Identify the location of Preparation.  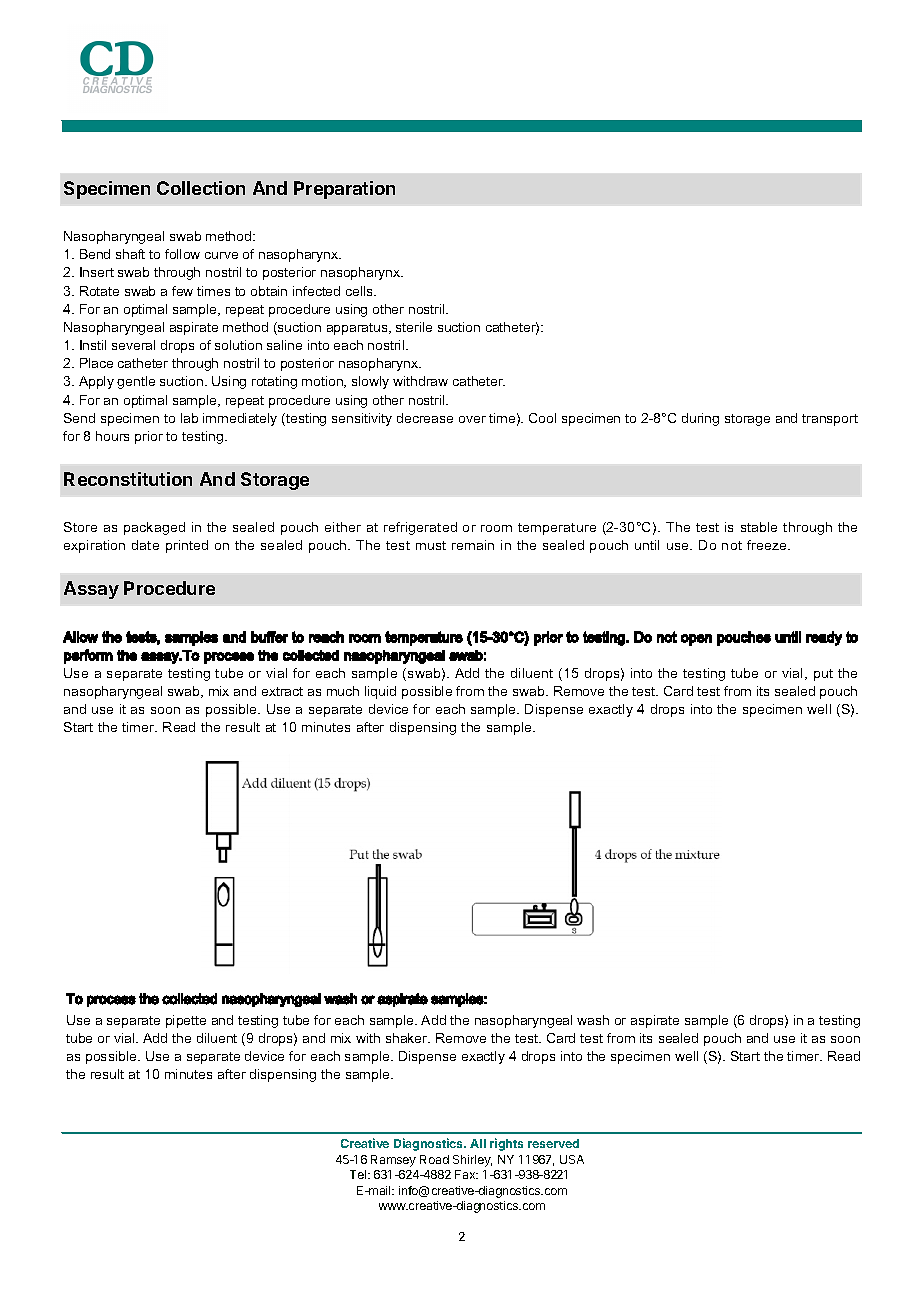
(344, 190).
